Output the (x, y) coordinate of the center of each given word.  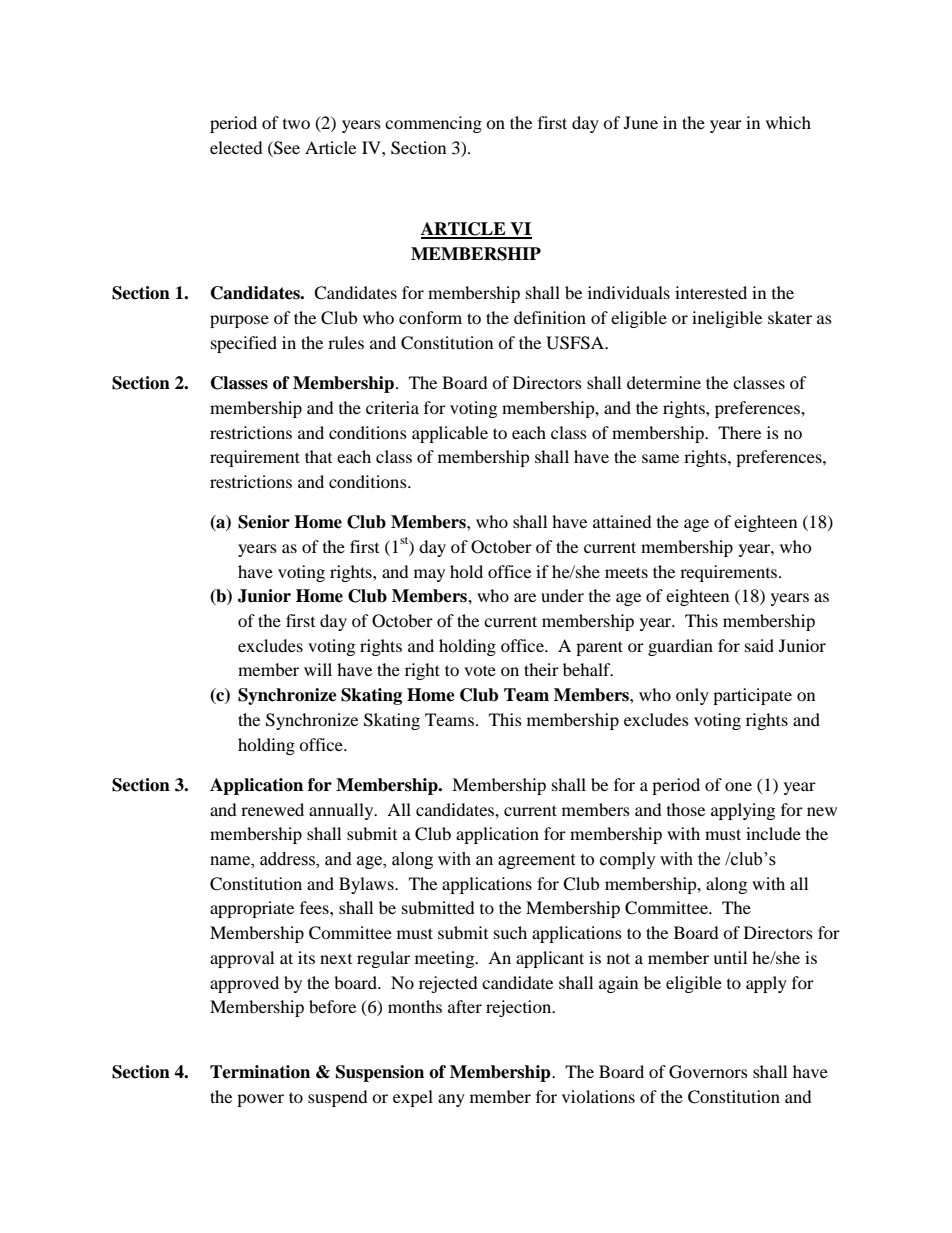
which (788, 122)
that (318, 456)
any (451, 1100)
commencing (433, 124)
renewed (272, 809)
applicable (450, 434)
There (739, 432)
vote (480, 670)
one (738, 786)
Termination (260, 1072)
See (286, 148)
